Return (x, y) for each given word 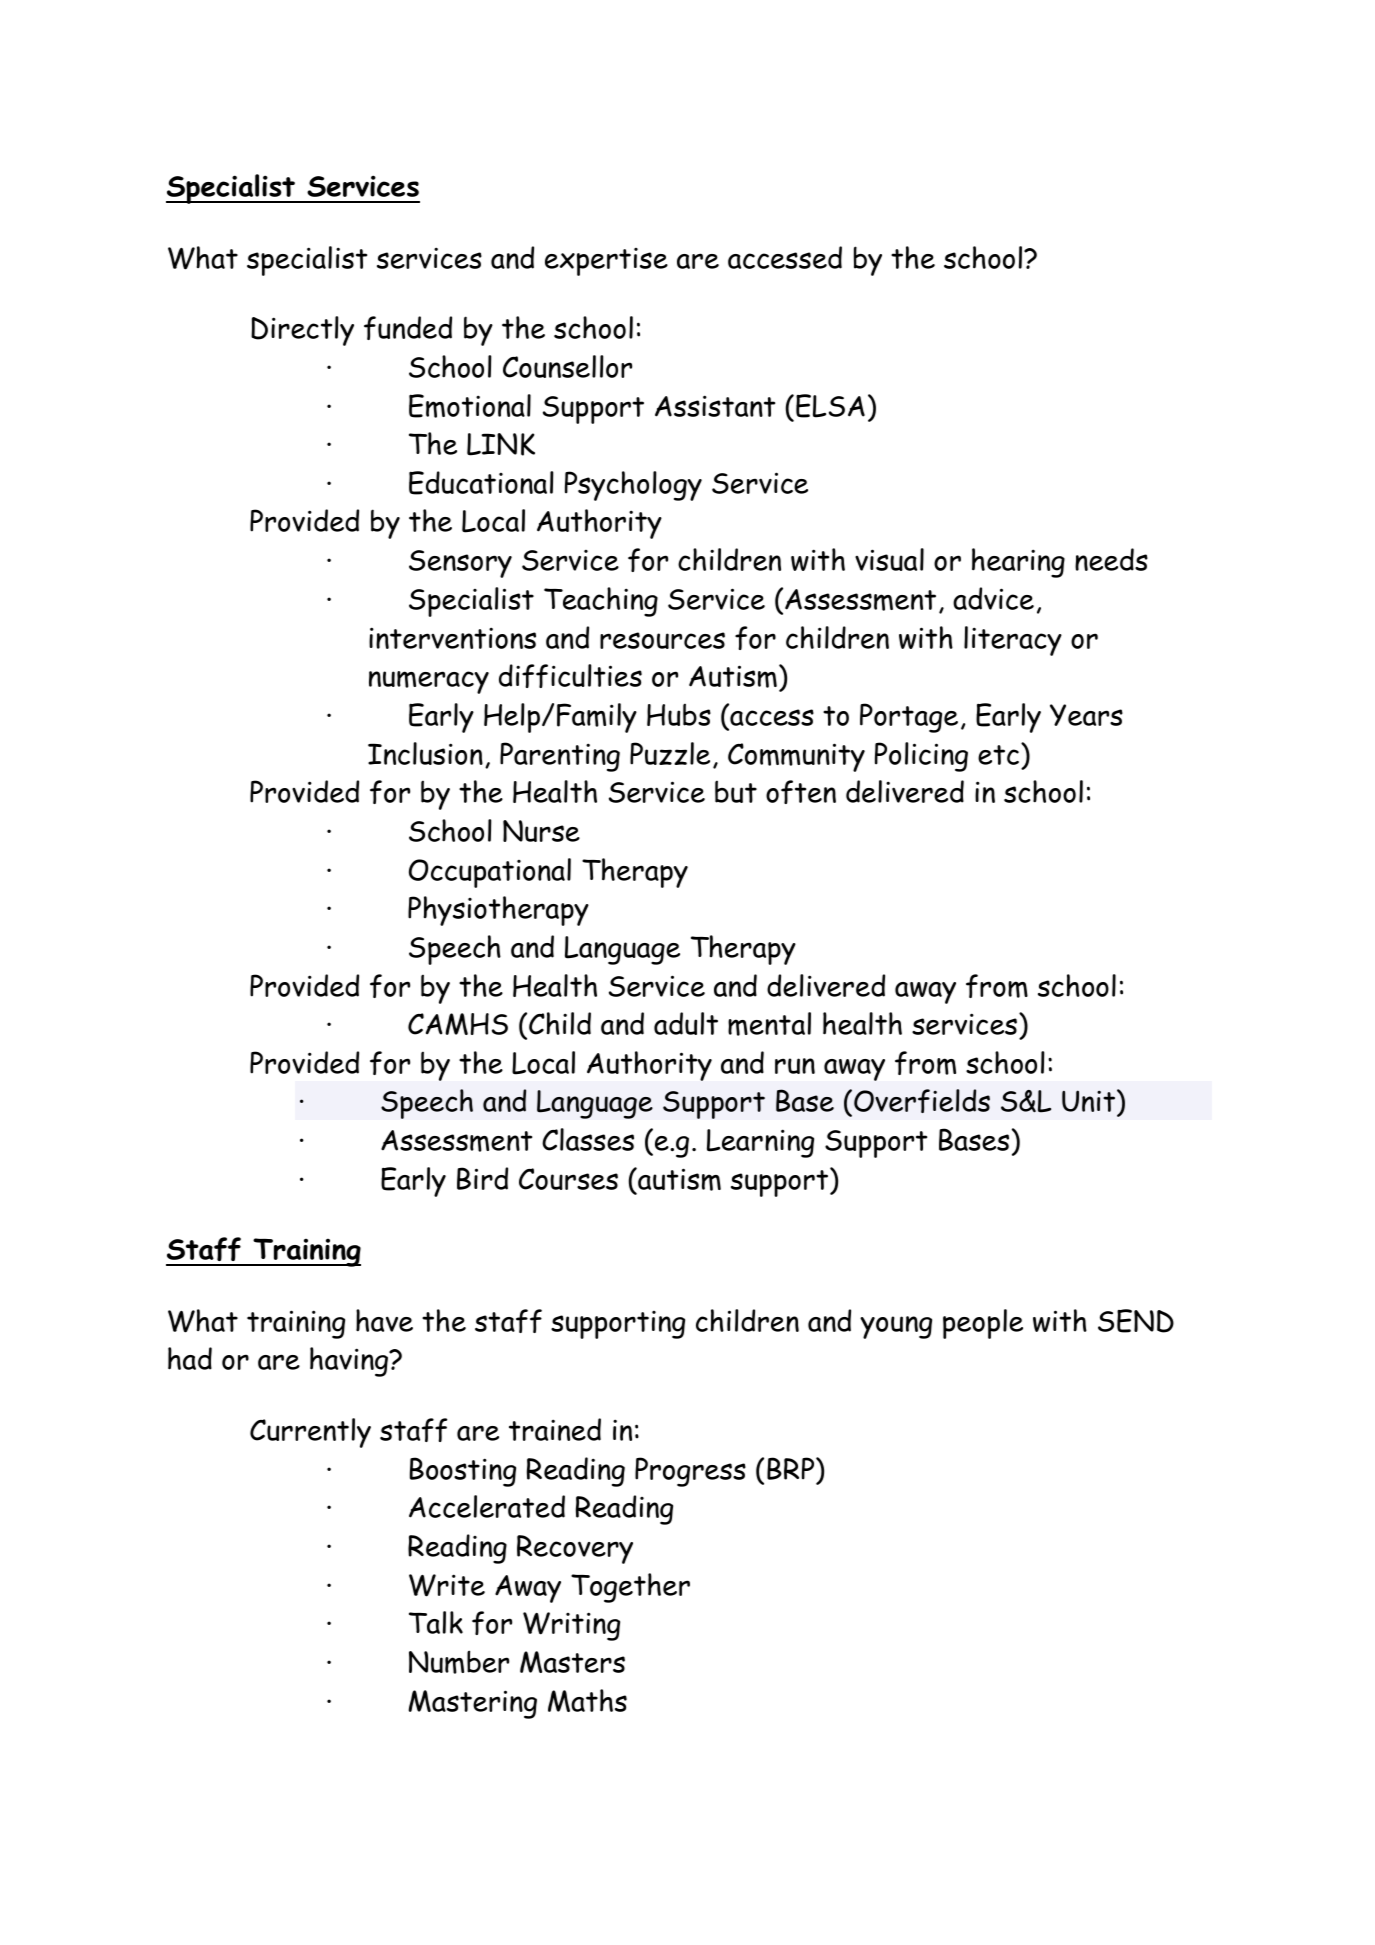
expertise (606, 262)
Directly (302, 331)
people (983, 1324)
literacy (1013, 641)
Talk (436, 1622)
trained (555, 1429)
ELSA (830, 406)
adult (686, 1023)
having (350, 1362)
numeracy (429, 682)
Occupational (490, 873)
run (795, 1066)
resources (662, 640)
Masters (572, 1662)
